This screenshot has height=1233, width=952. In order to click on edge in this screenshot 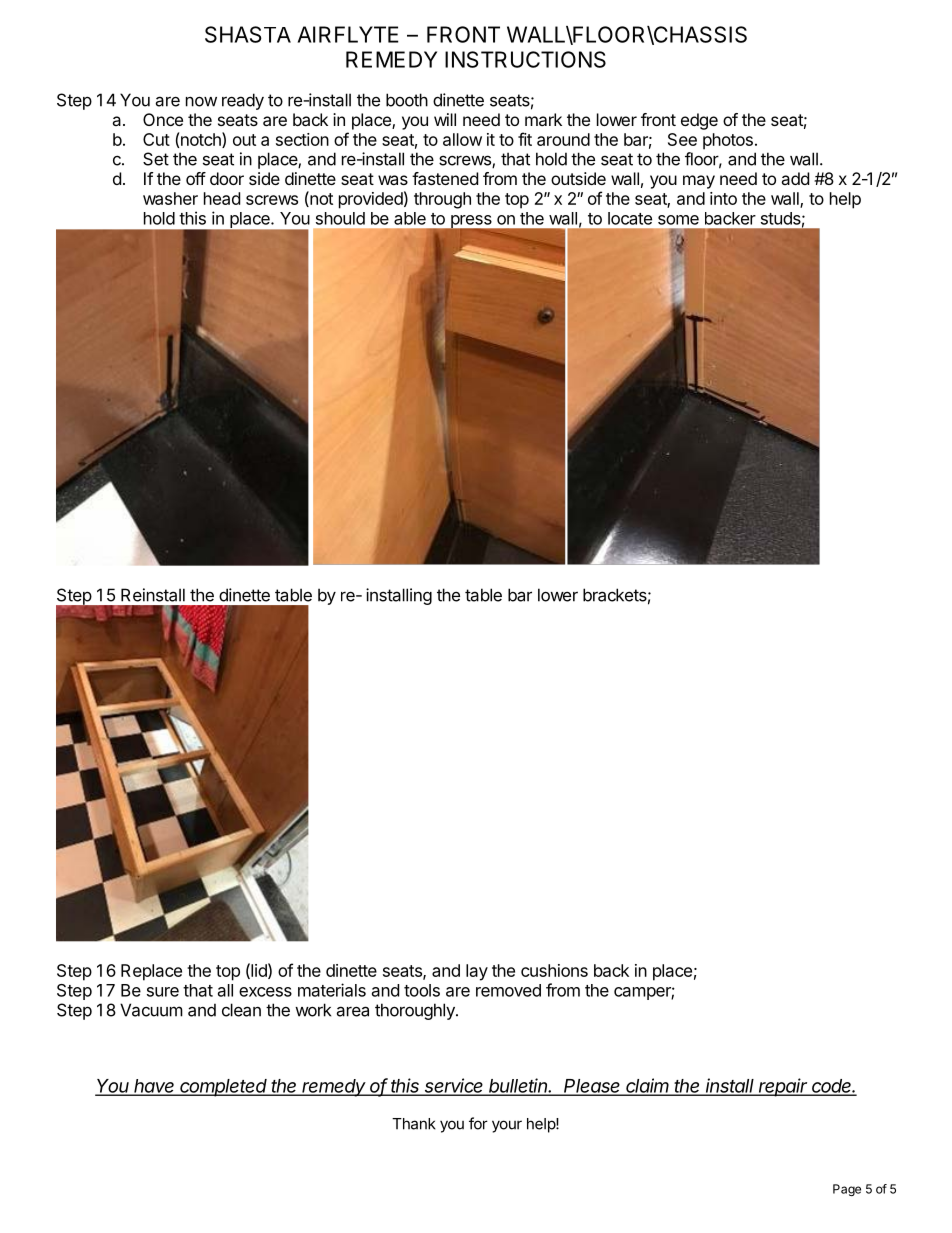, I will do `click(699, 121)`.
